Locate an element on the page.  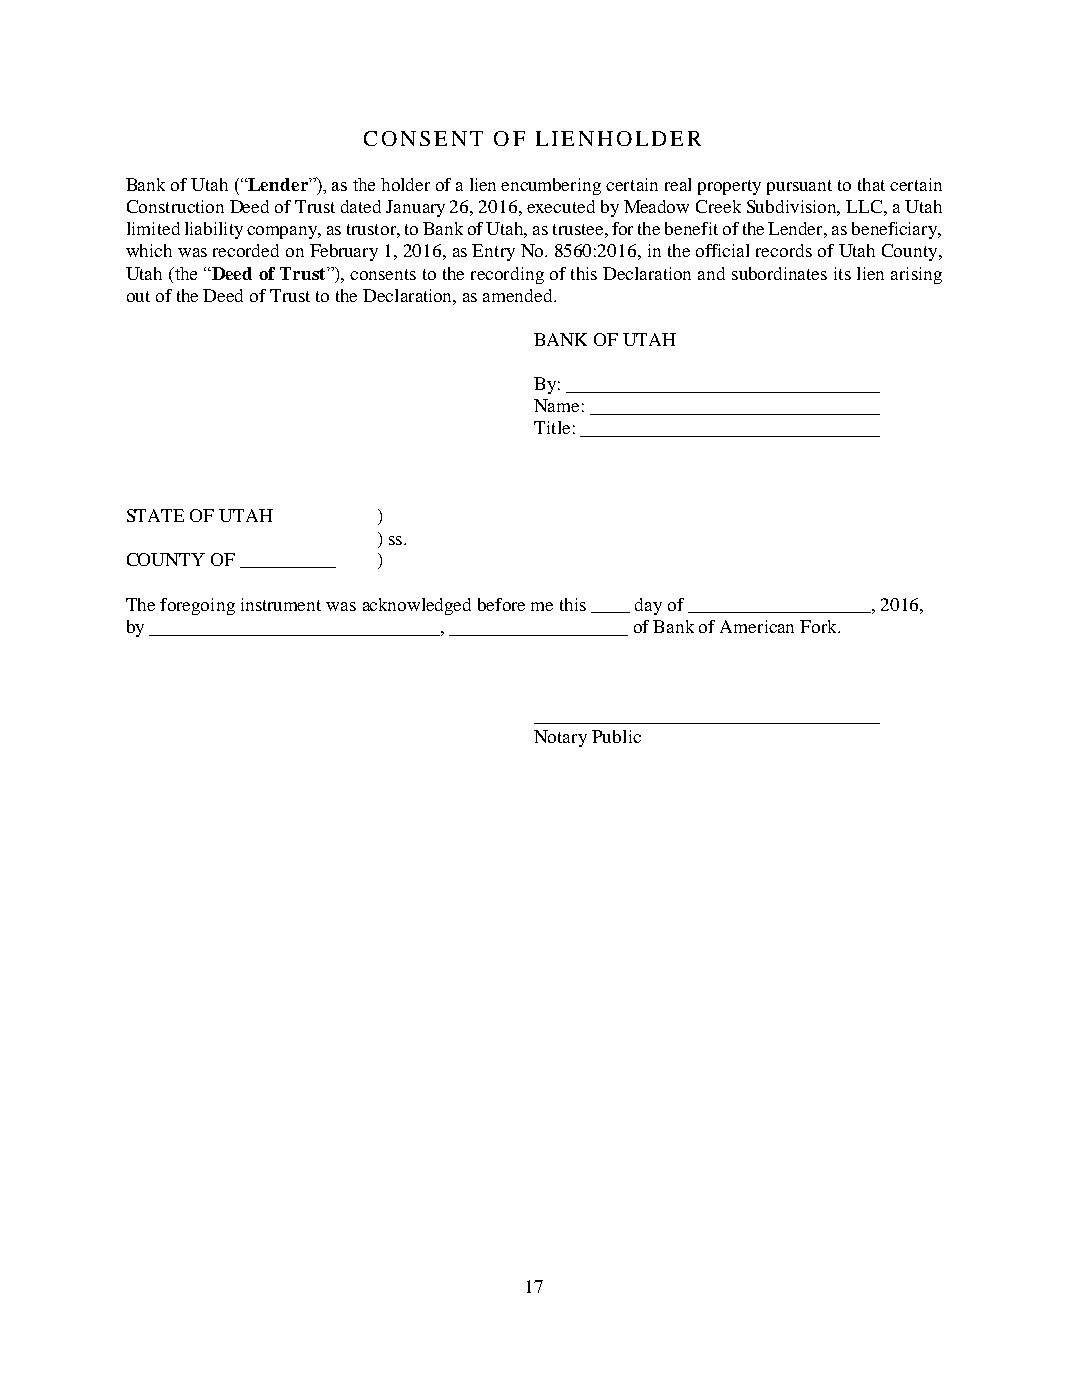
Fork is located at coordinates (820, 626).
